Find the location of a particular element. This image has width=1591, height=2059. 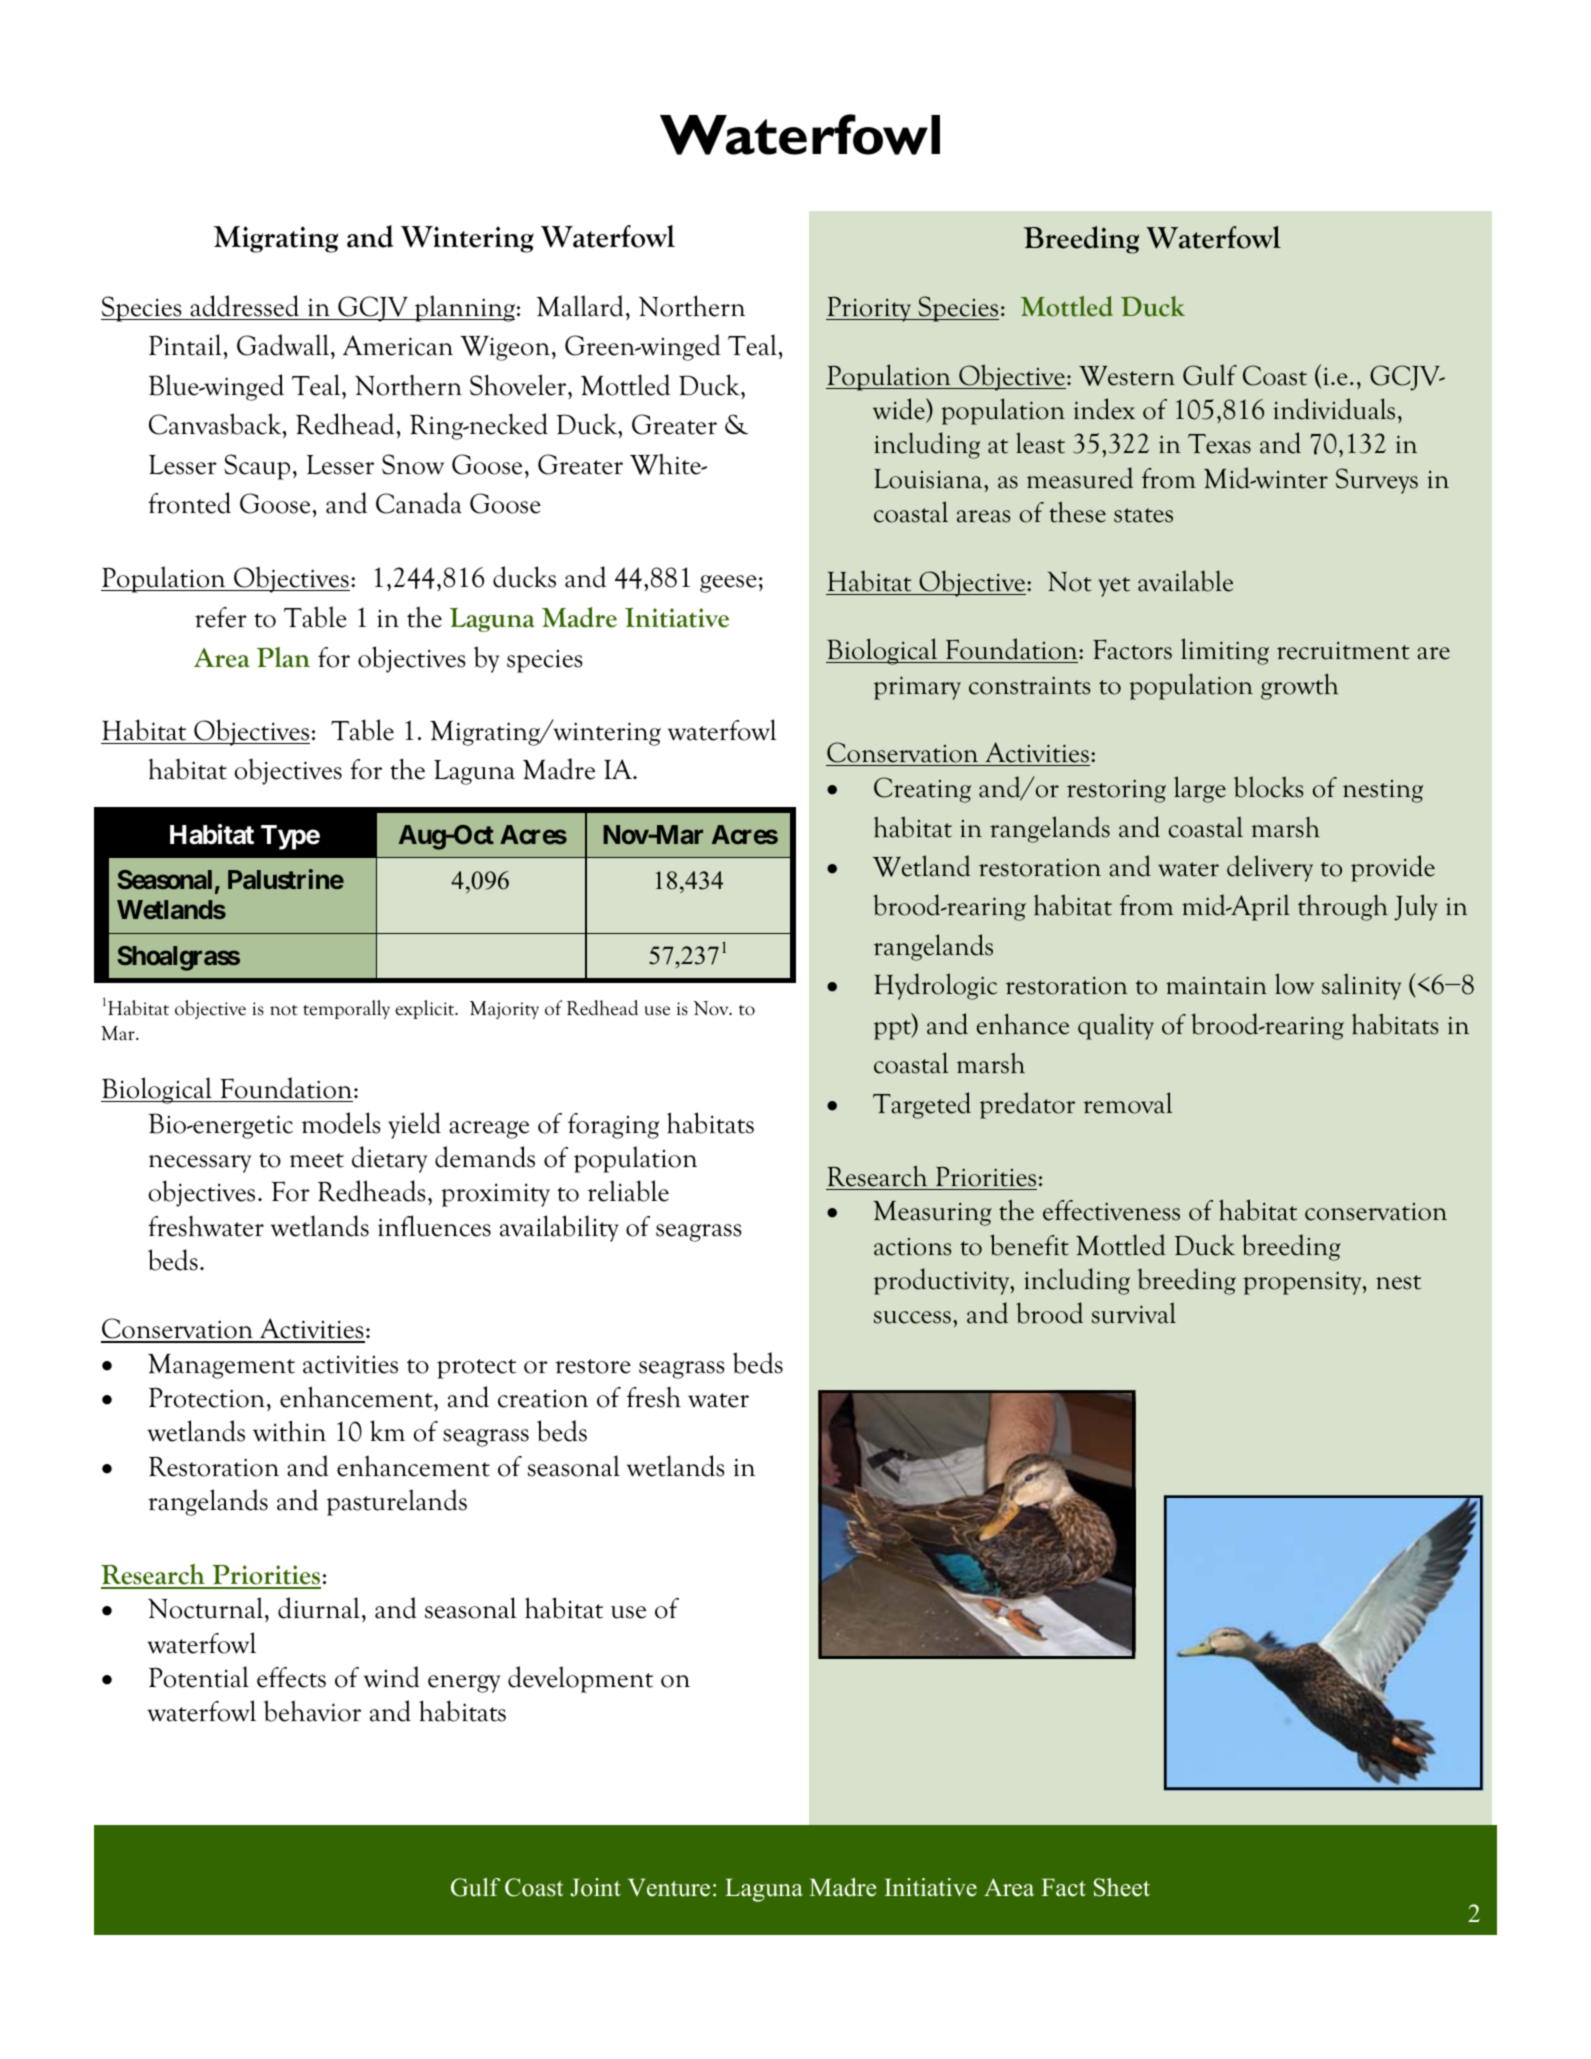

individuals is located at coordinates (1334, 409).
